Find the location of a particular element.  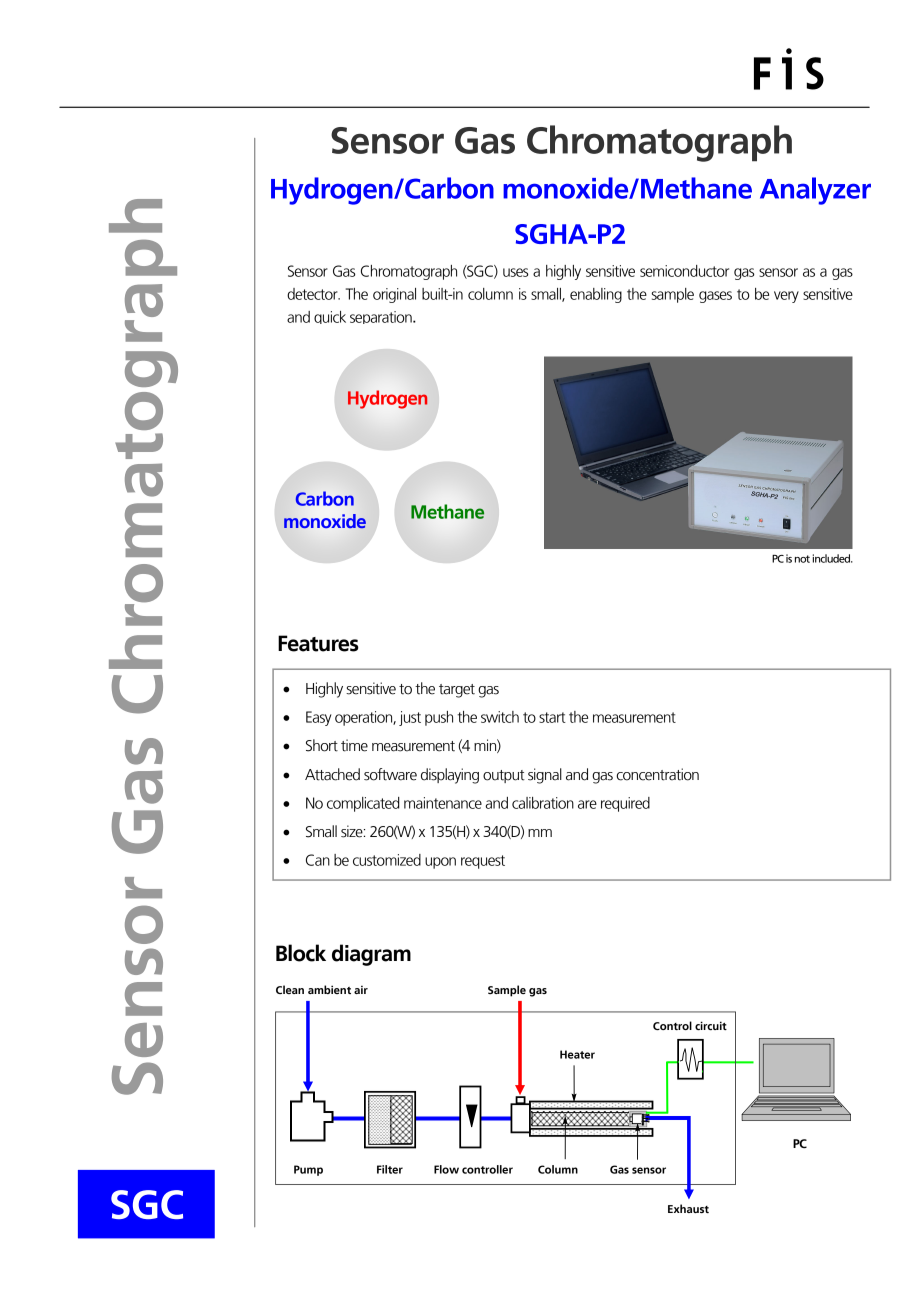

not is located at coordinates (802, 559).
